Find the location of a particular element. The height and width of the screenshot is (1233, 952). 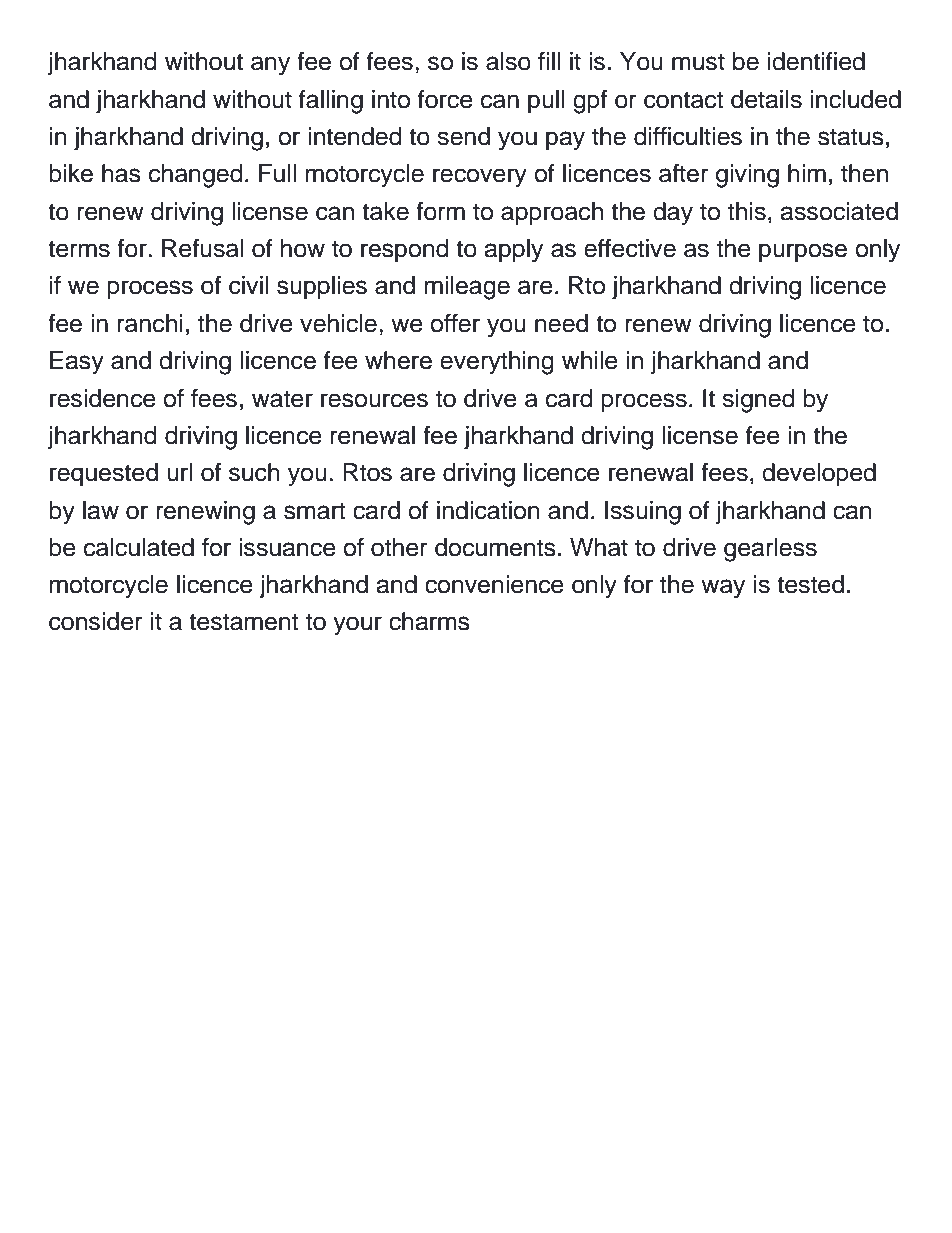

url is located at coordinates (179, 472).
